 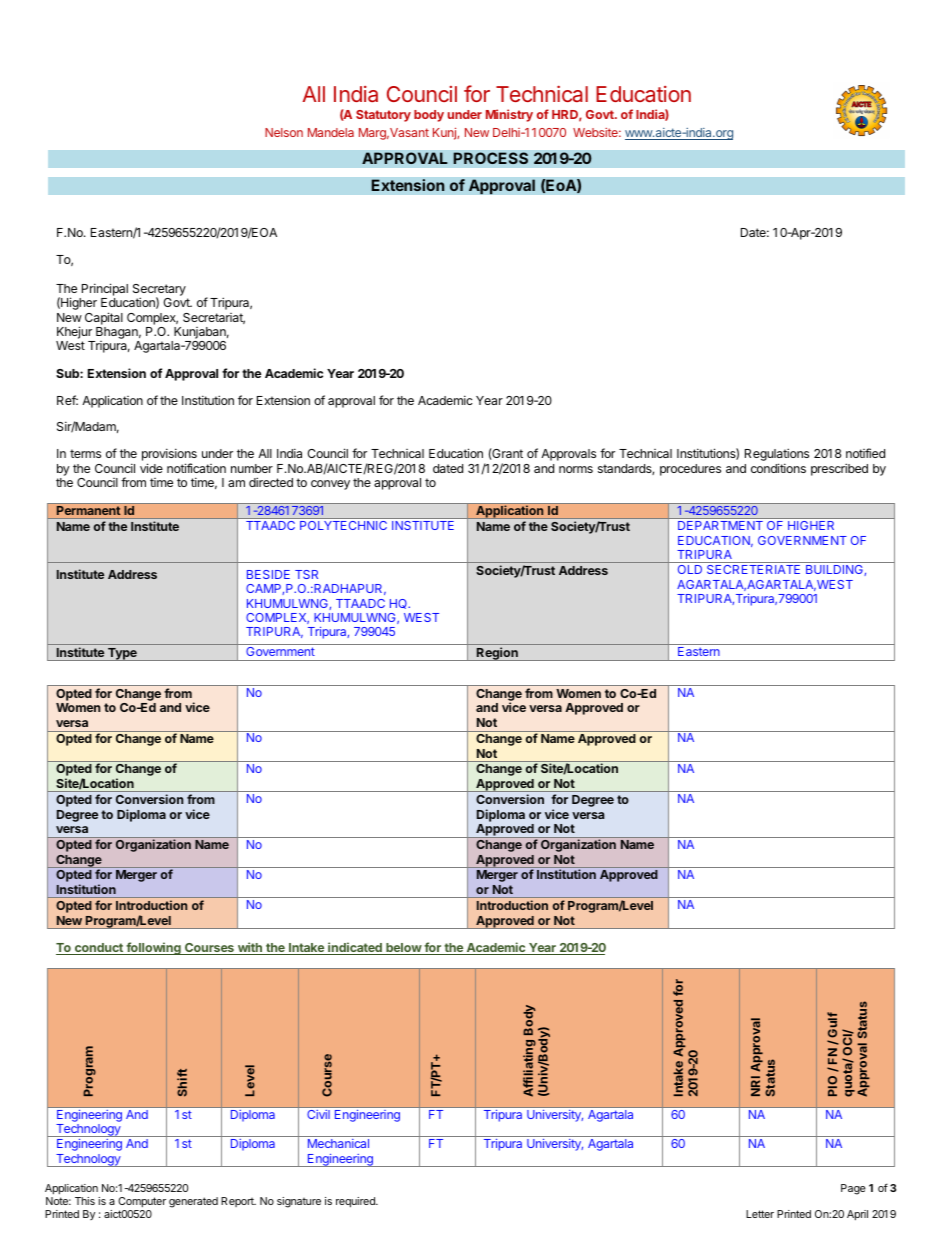 I want to click on Ministry, so click(x=509, y=115).
